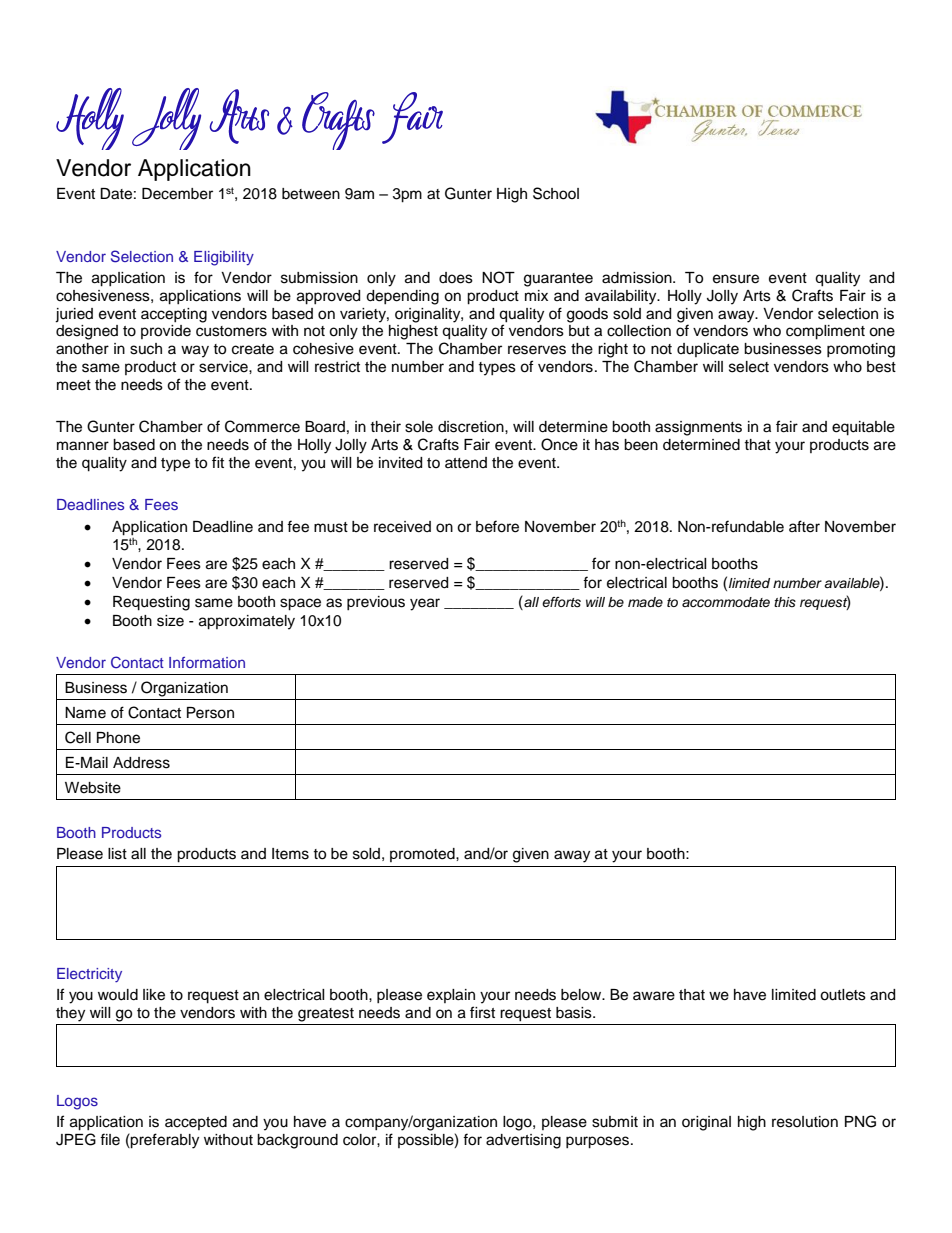 This page has width=952, height=1233. I want to click on accepted, so click(196, 1123).
